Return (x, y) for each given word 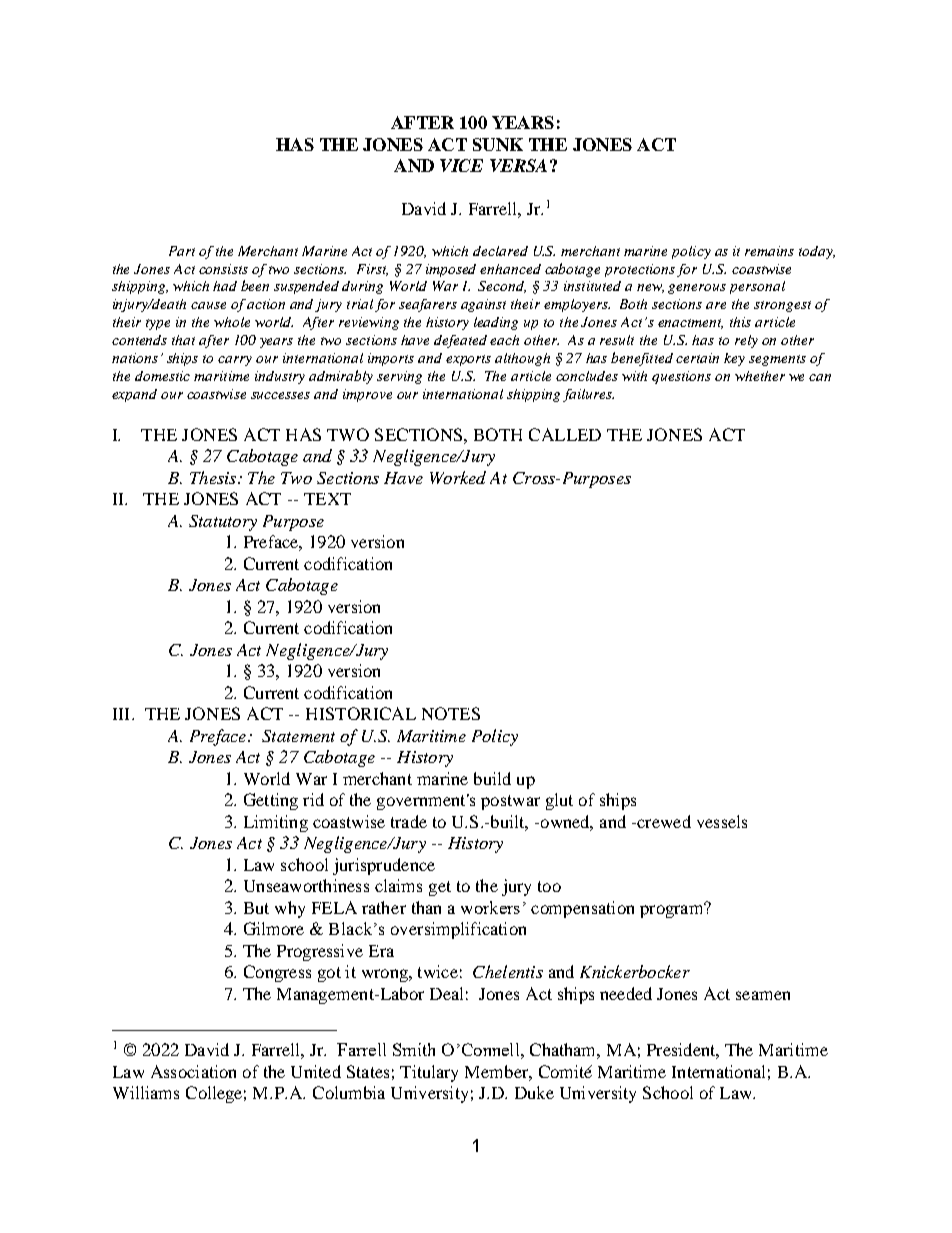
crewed (663, 821)
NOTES (451, 713)
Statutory (223, 523)
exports (468, 360)
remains (769, 251)
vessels (722, 821)
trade (409, 821)
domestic (162, 376)
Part (182, 251)
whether (760, 376)
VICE (461, 165)
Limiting (276, 823)
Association (193, 1071)
